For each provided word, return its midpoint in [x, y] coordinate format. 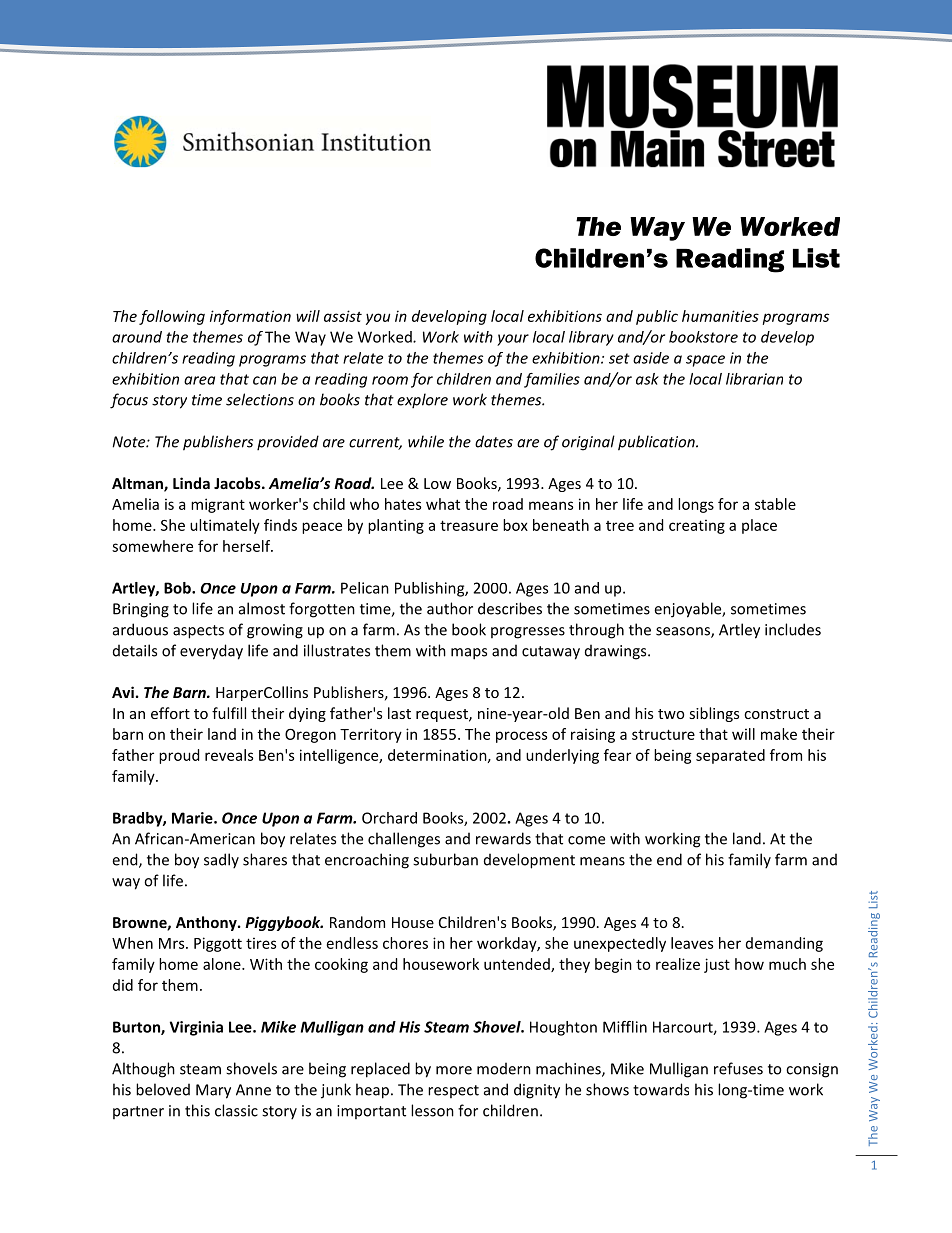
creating [697, 526]
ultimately [225, 526]
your [513, 340]
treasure [469, 525]
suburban [445, 859]
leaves [692, 943]
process [521, 737]
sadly [221, 861]
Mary [213, 1091]
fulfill [229, 713]
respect [453, 1091]
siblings [714, 714]
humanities [720, 316]
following [172, 317]
